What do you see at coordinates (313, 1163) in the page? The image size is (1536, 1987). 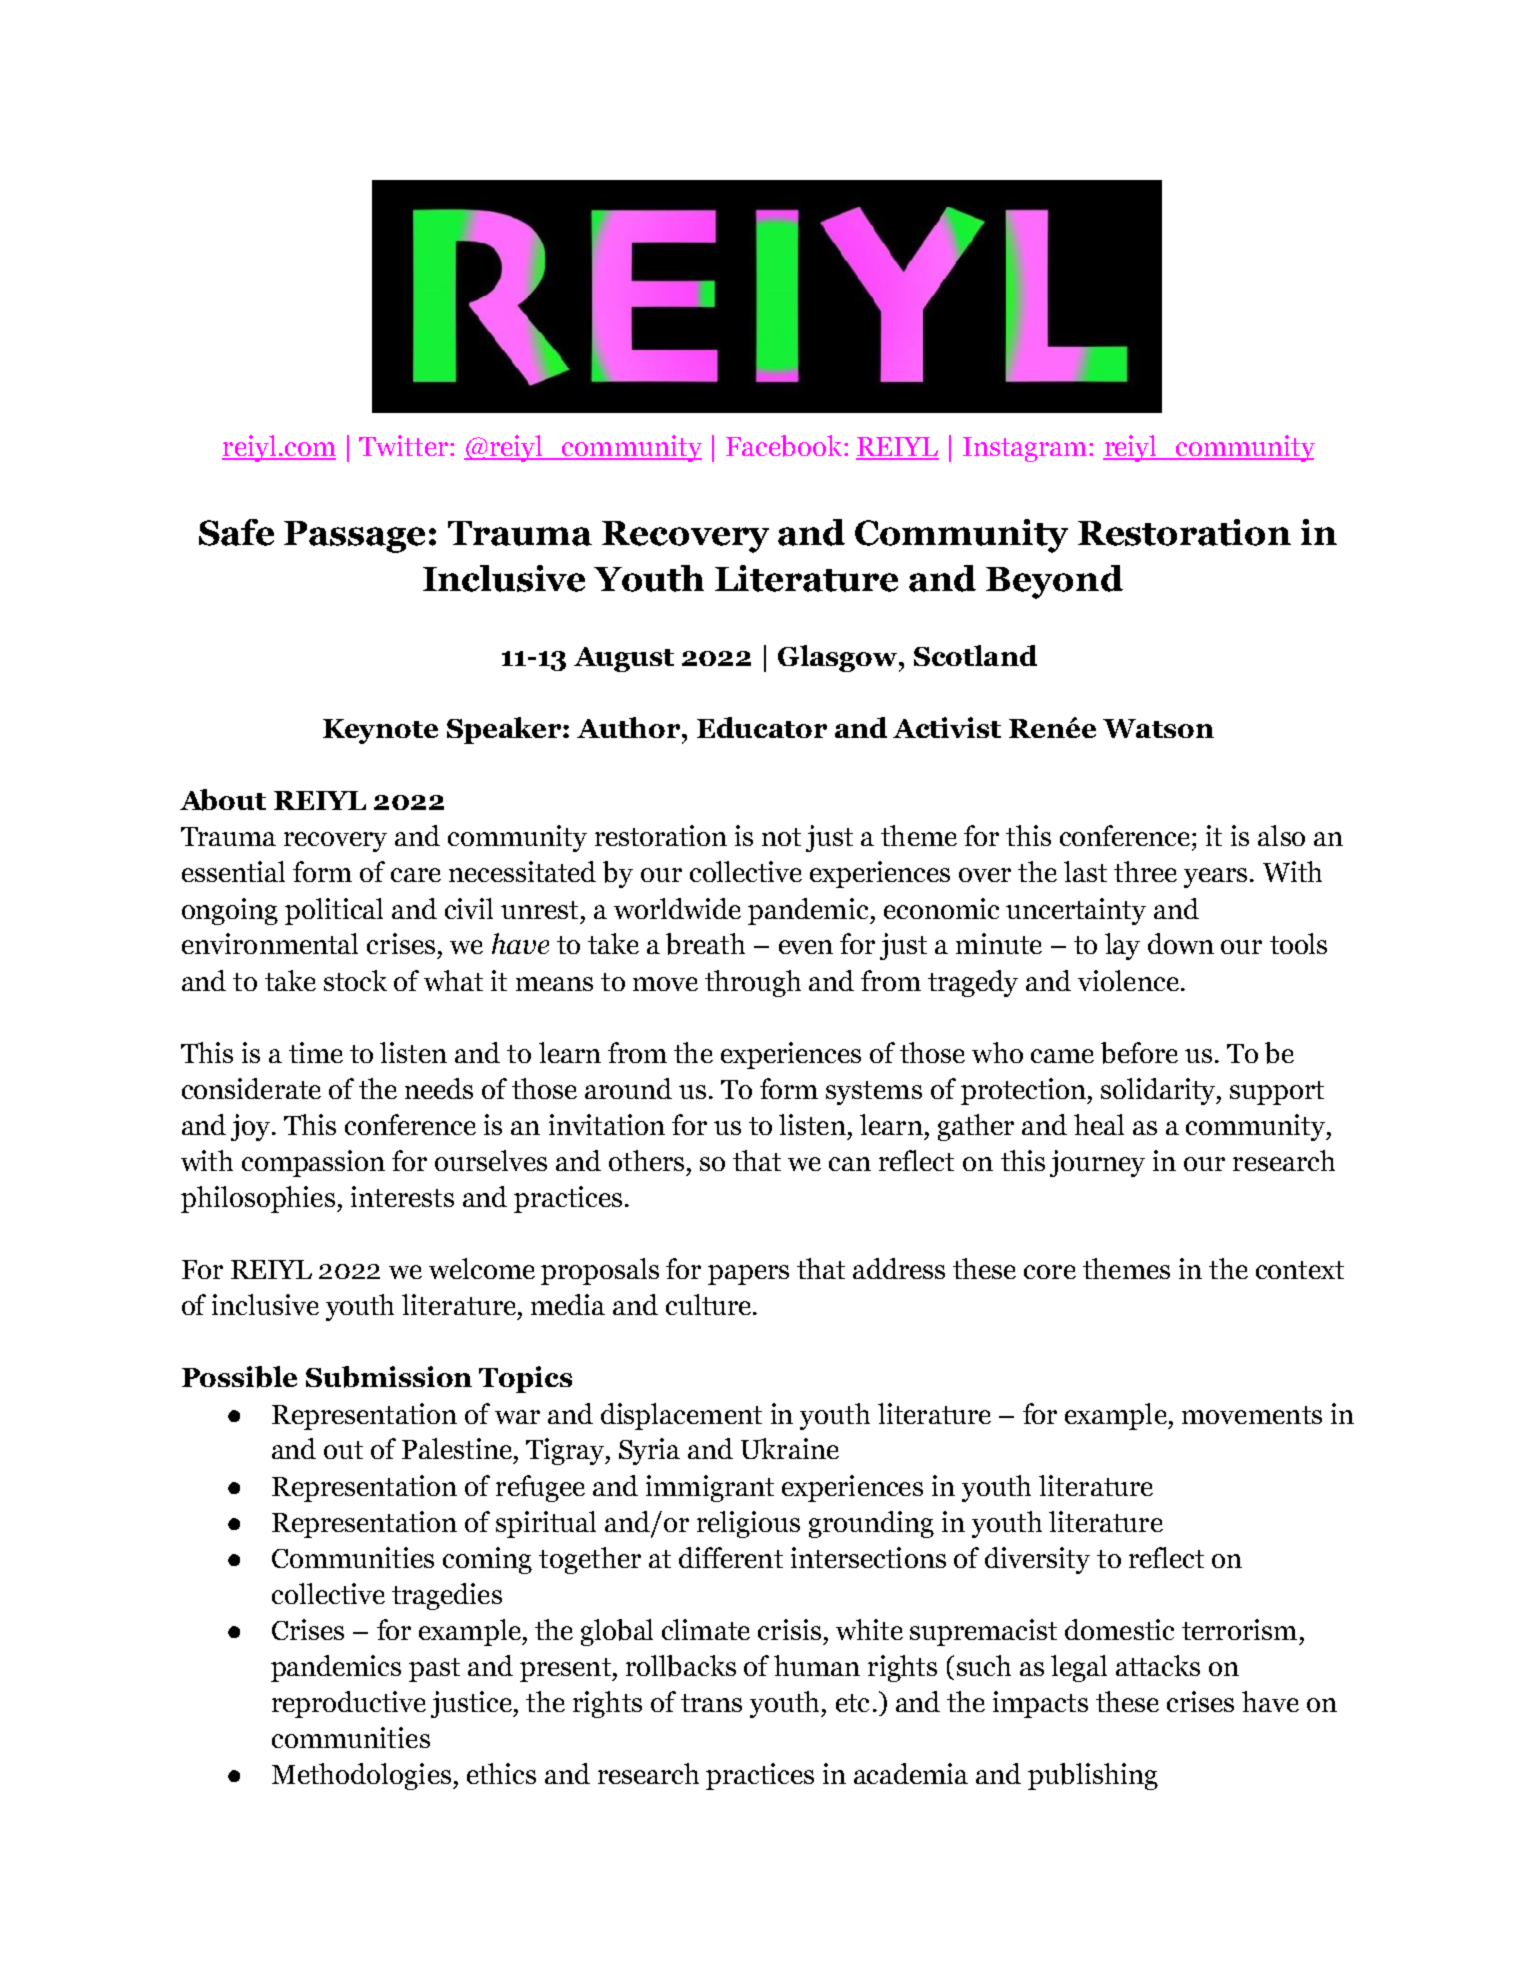 I see `compassion` at bounding box center [313, 1163].
